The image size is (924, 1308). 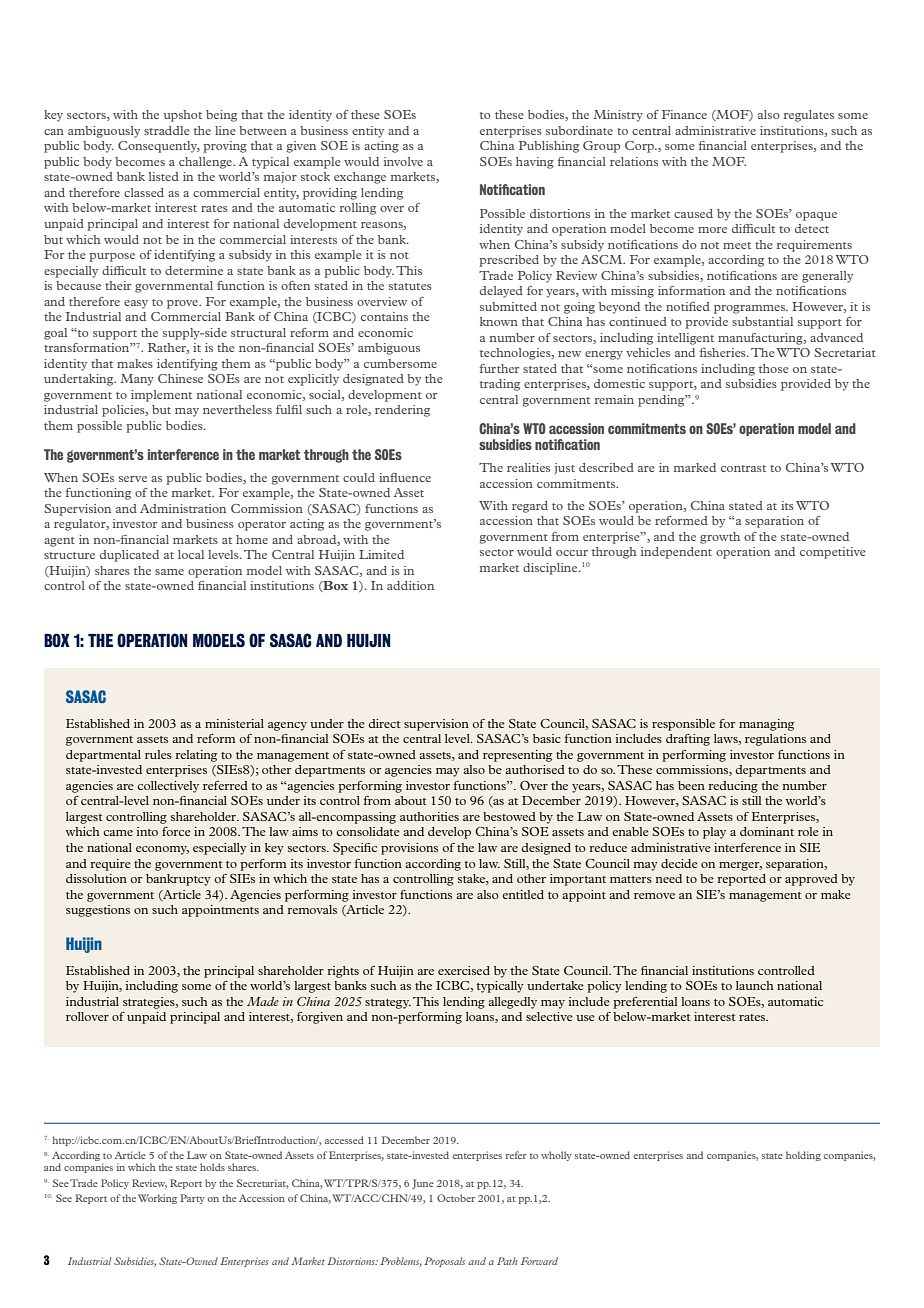 I want to click on into, so click(x=147, y=831).
